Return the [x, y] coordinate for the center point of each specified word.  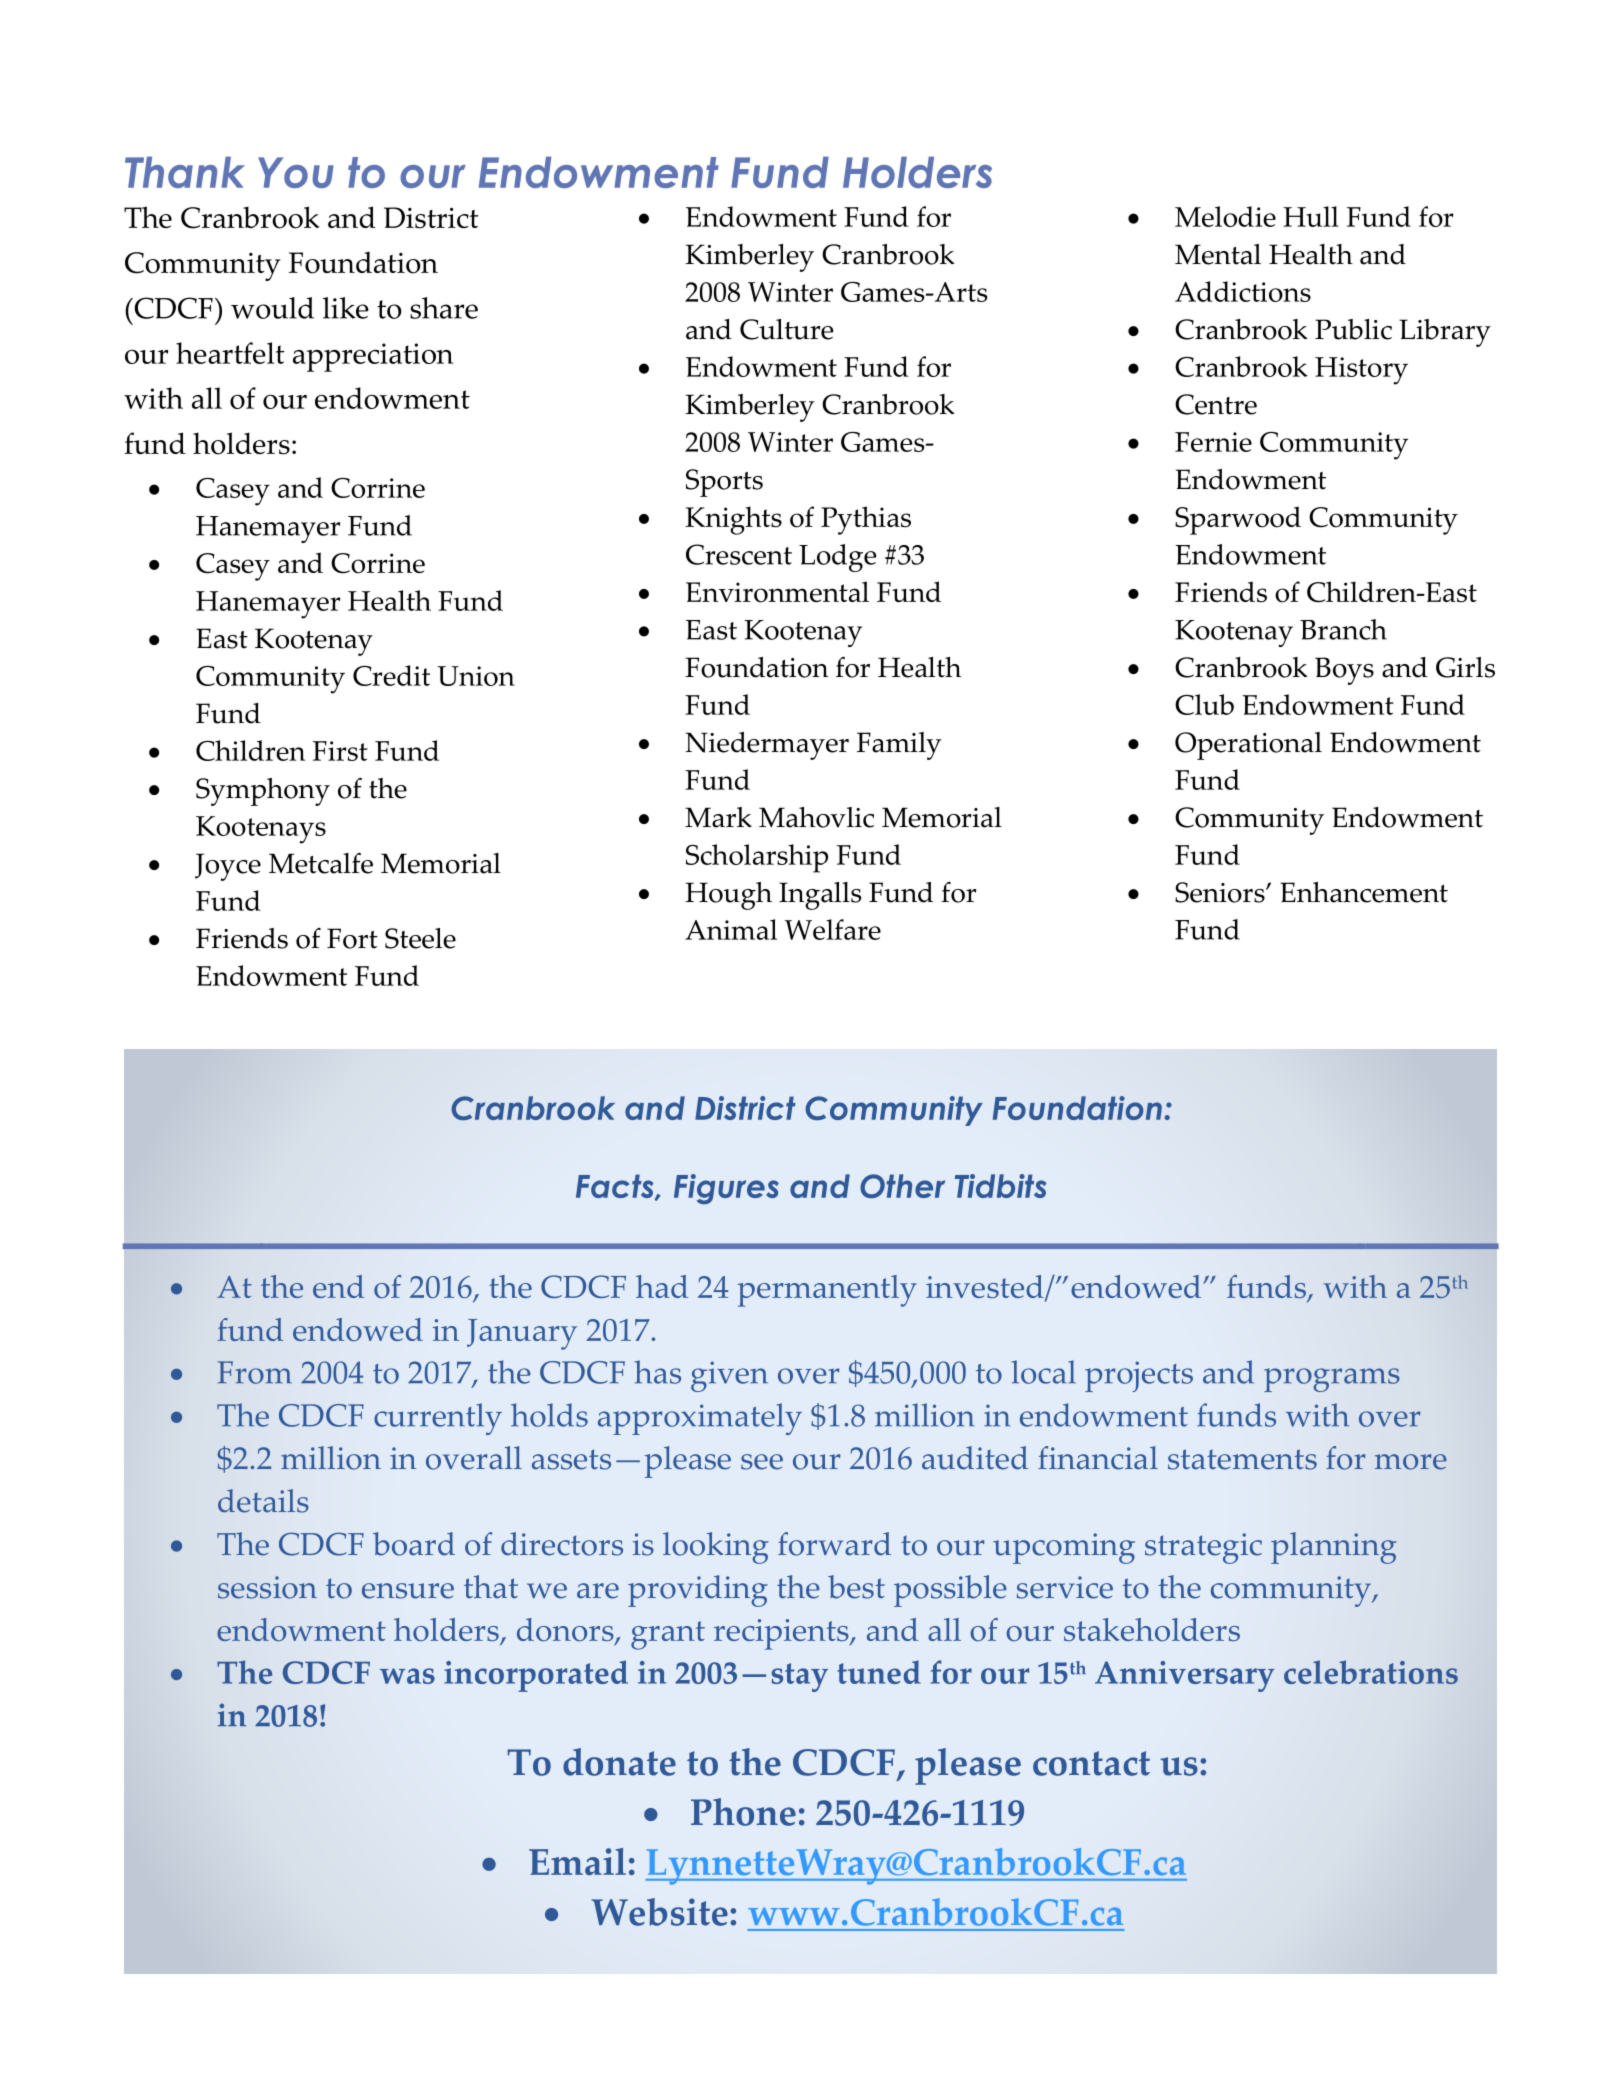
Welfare [833, 929]
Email [577, 1861]
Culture [787, 329]
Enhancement [1364, 892]
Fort [352, 938]
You [296, 172]
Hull [1311, 216]
